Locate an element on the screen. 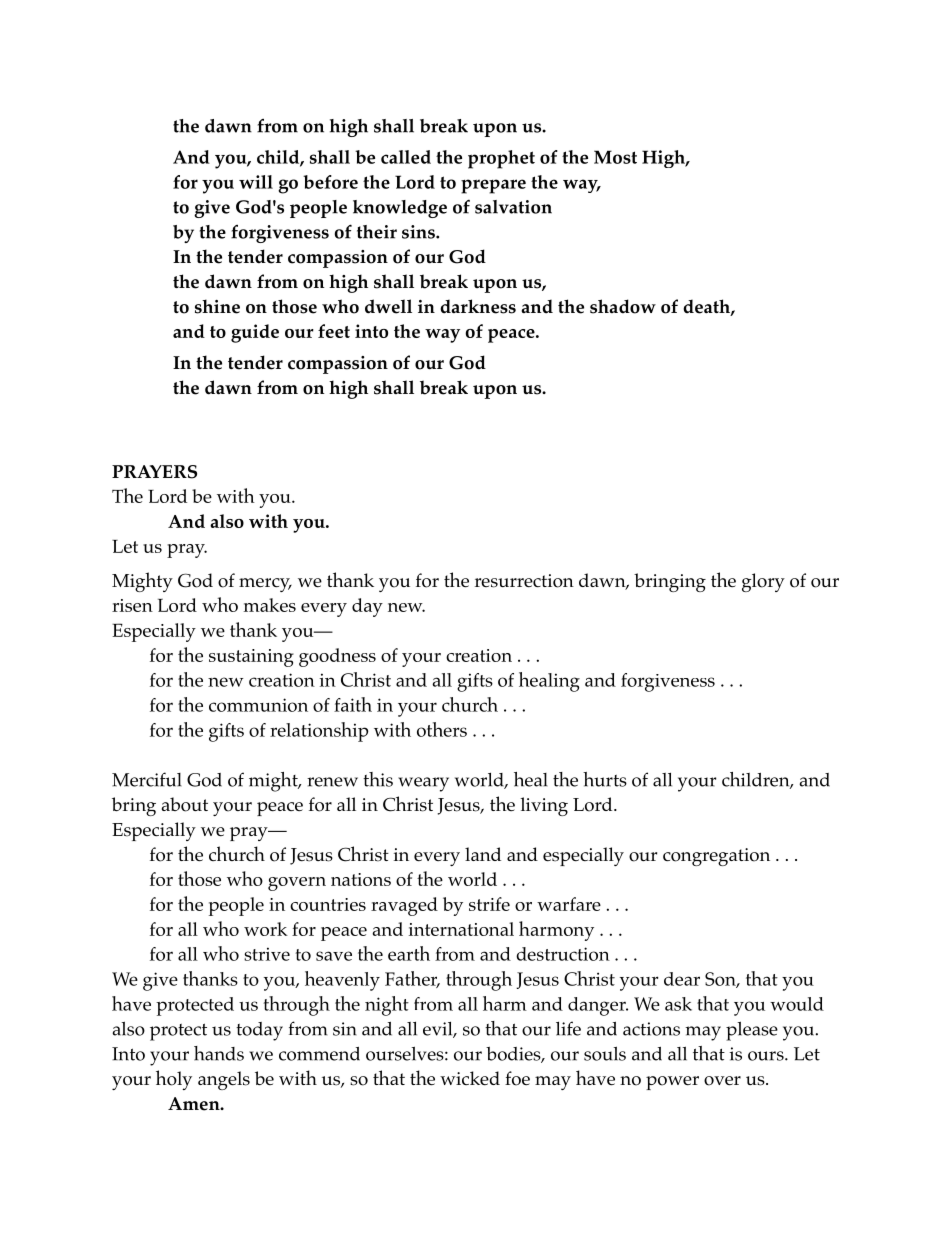 This screenshot has height=1233, width=952. weary is located at coordinates (423, 784).
